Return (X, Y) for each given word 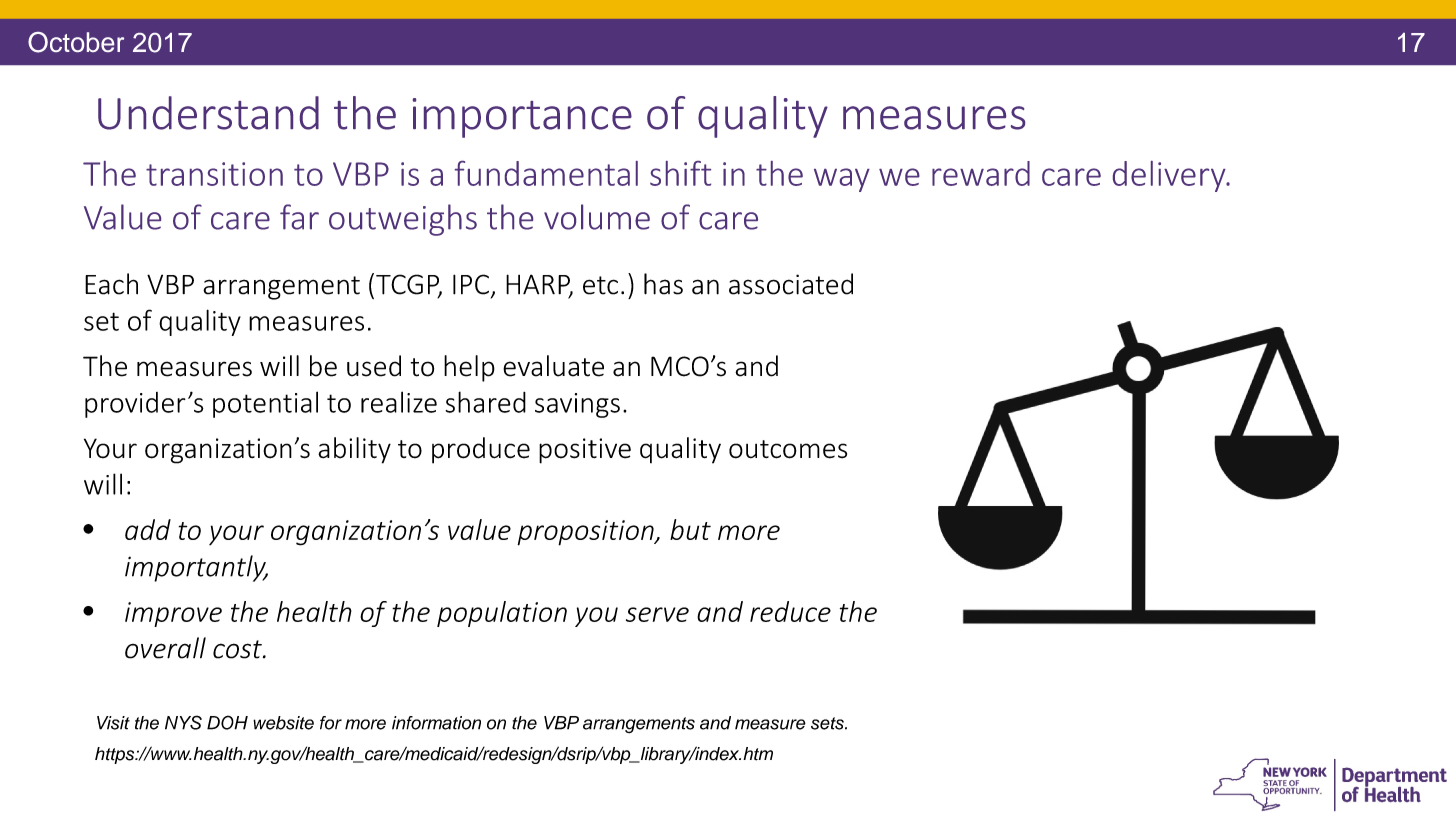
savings (577, 405)
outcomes (788, 449)
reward (981, 173)
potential (265, 404)
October (76, 42)
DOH (227, 722)
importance (522, 118)
